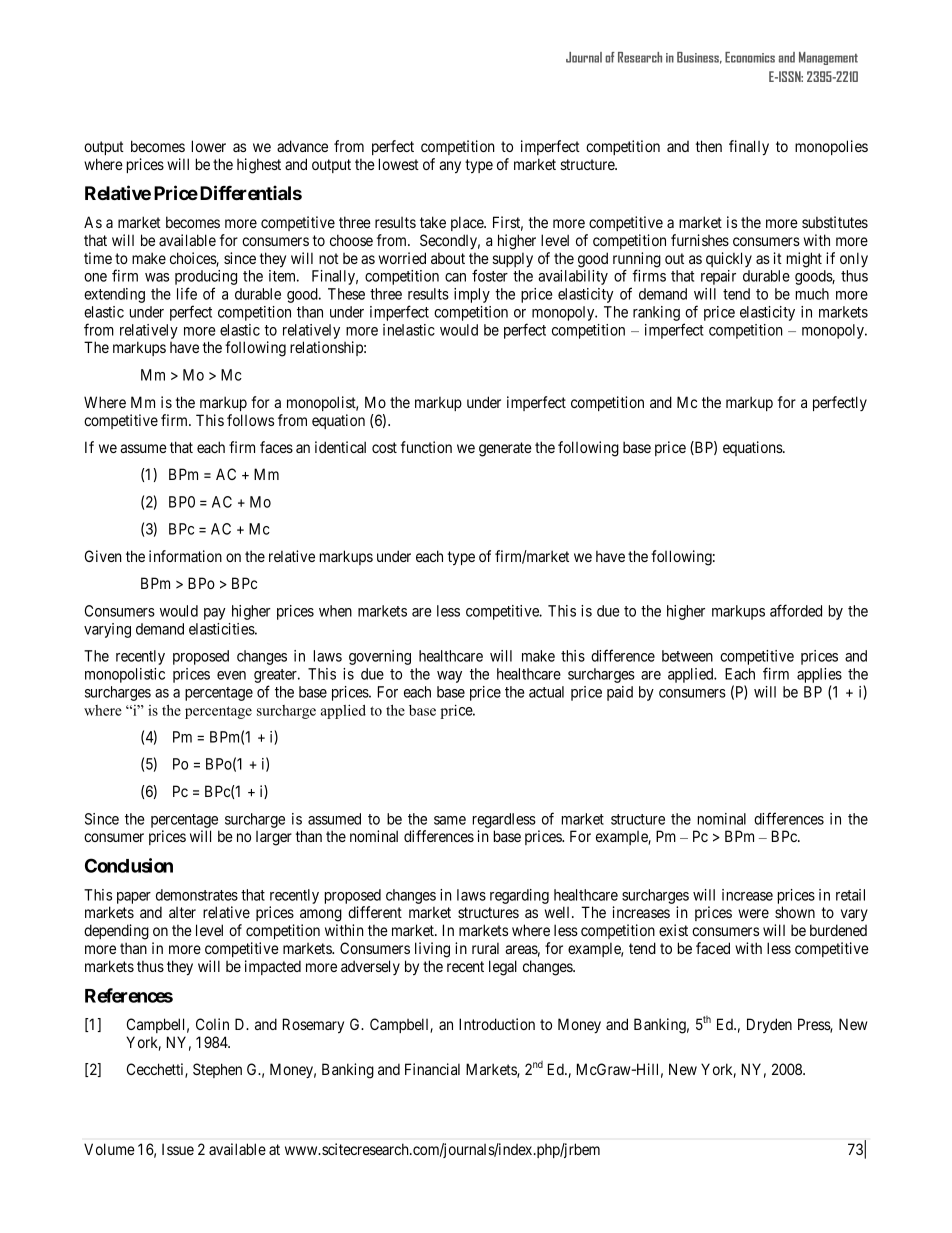 Image resolution: width=952 pixels, height=1233 pixels. I want to click on imply, so click(472, 295).
